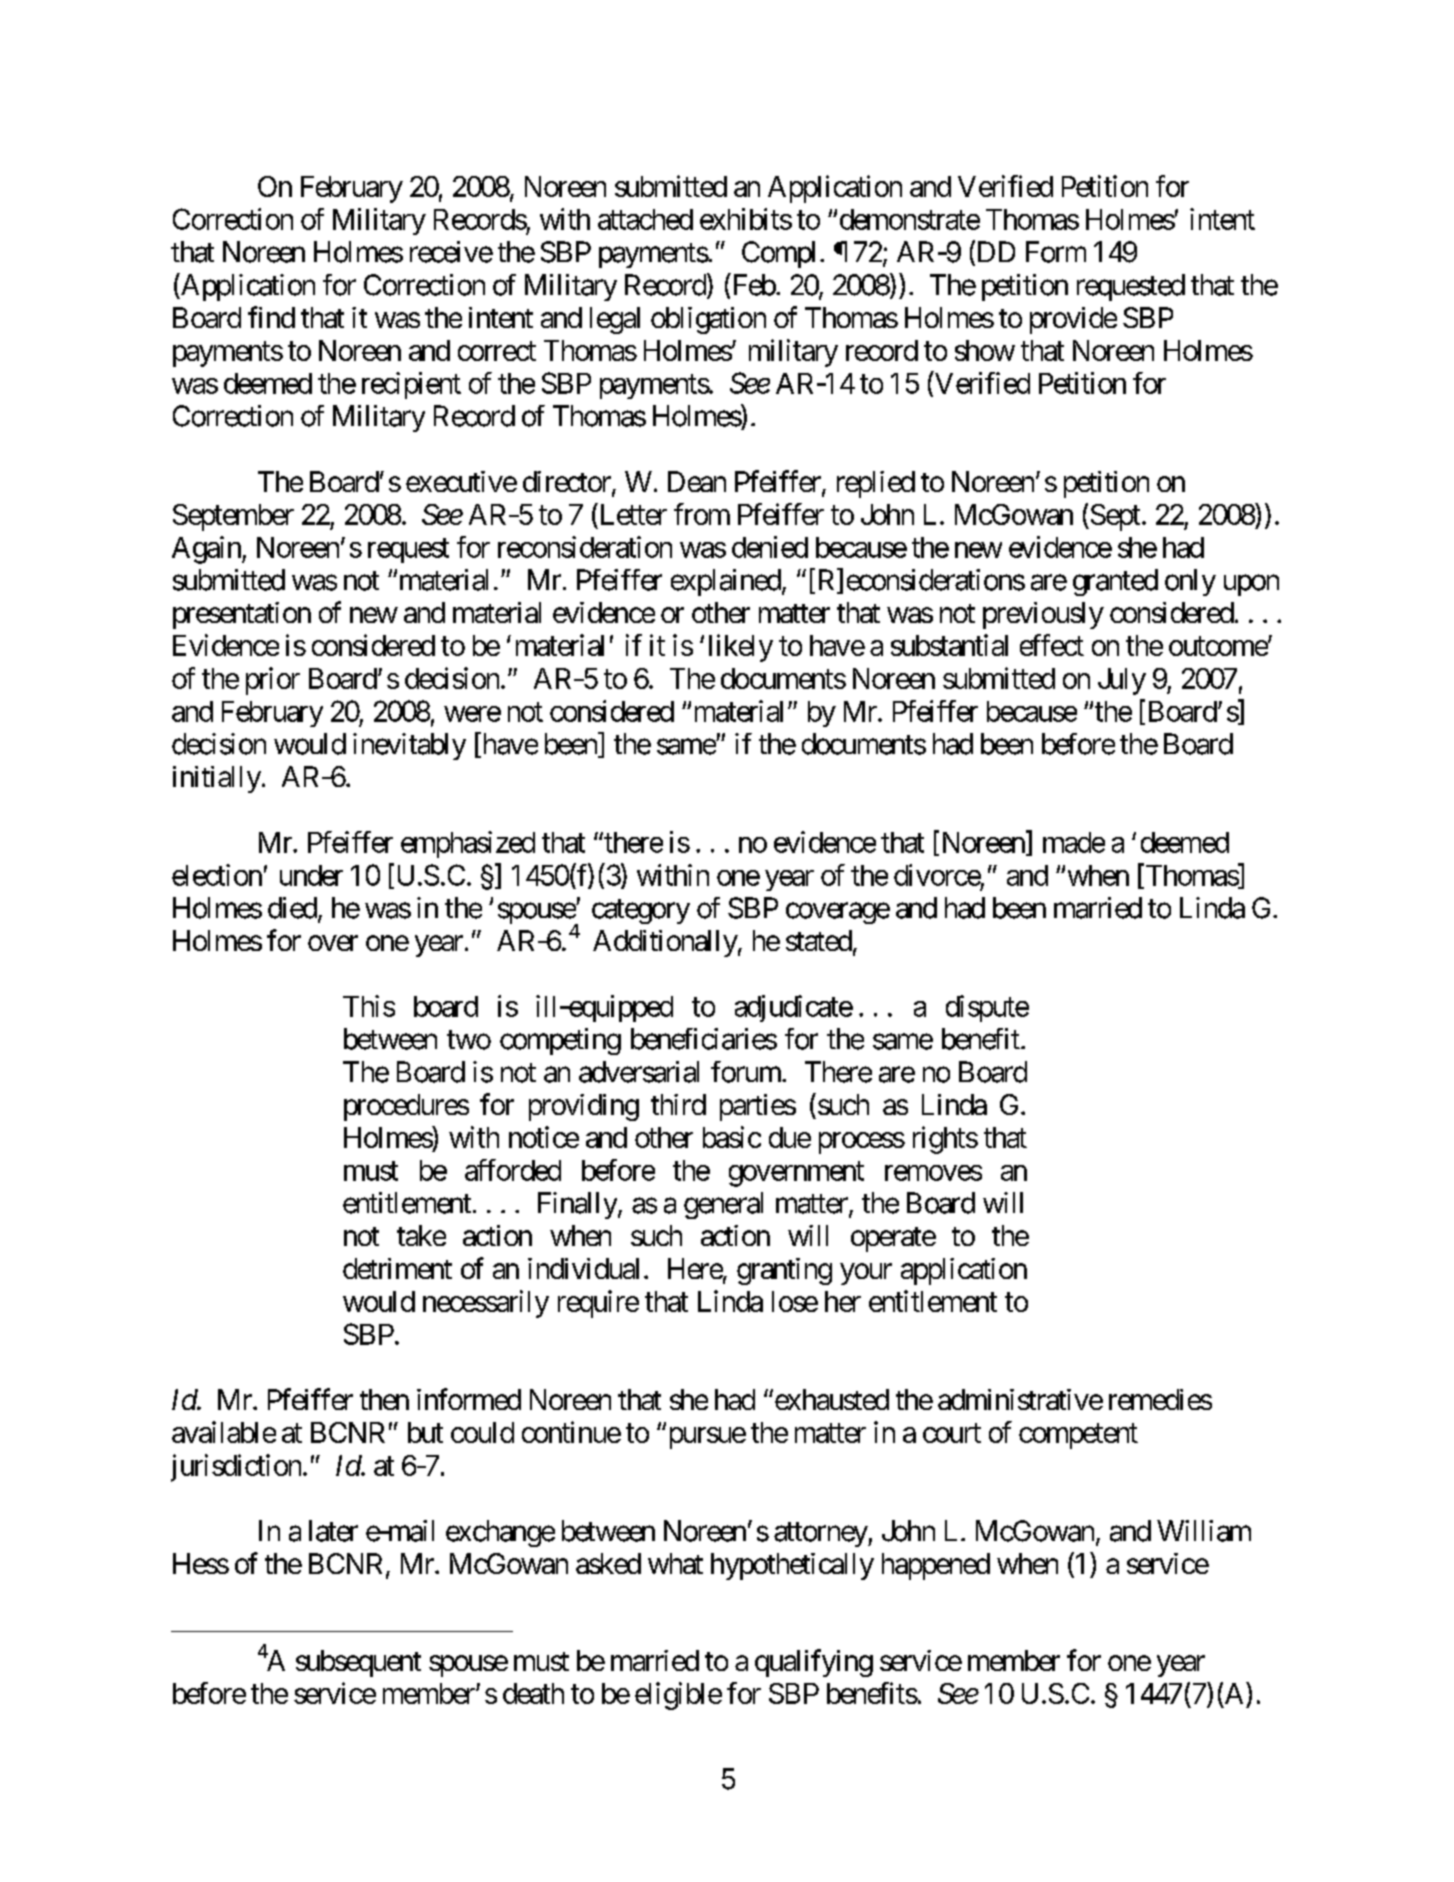 The image size is (1454, 1882). What do you see at coordinates (358, 1663) in the page?
I see `subsequent` at bounding box center [358, 1663].
